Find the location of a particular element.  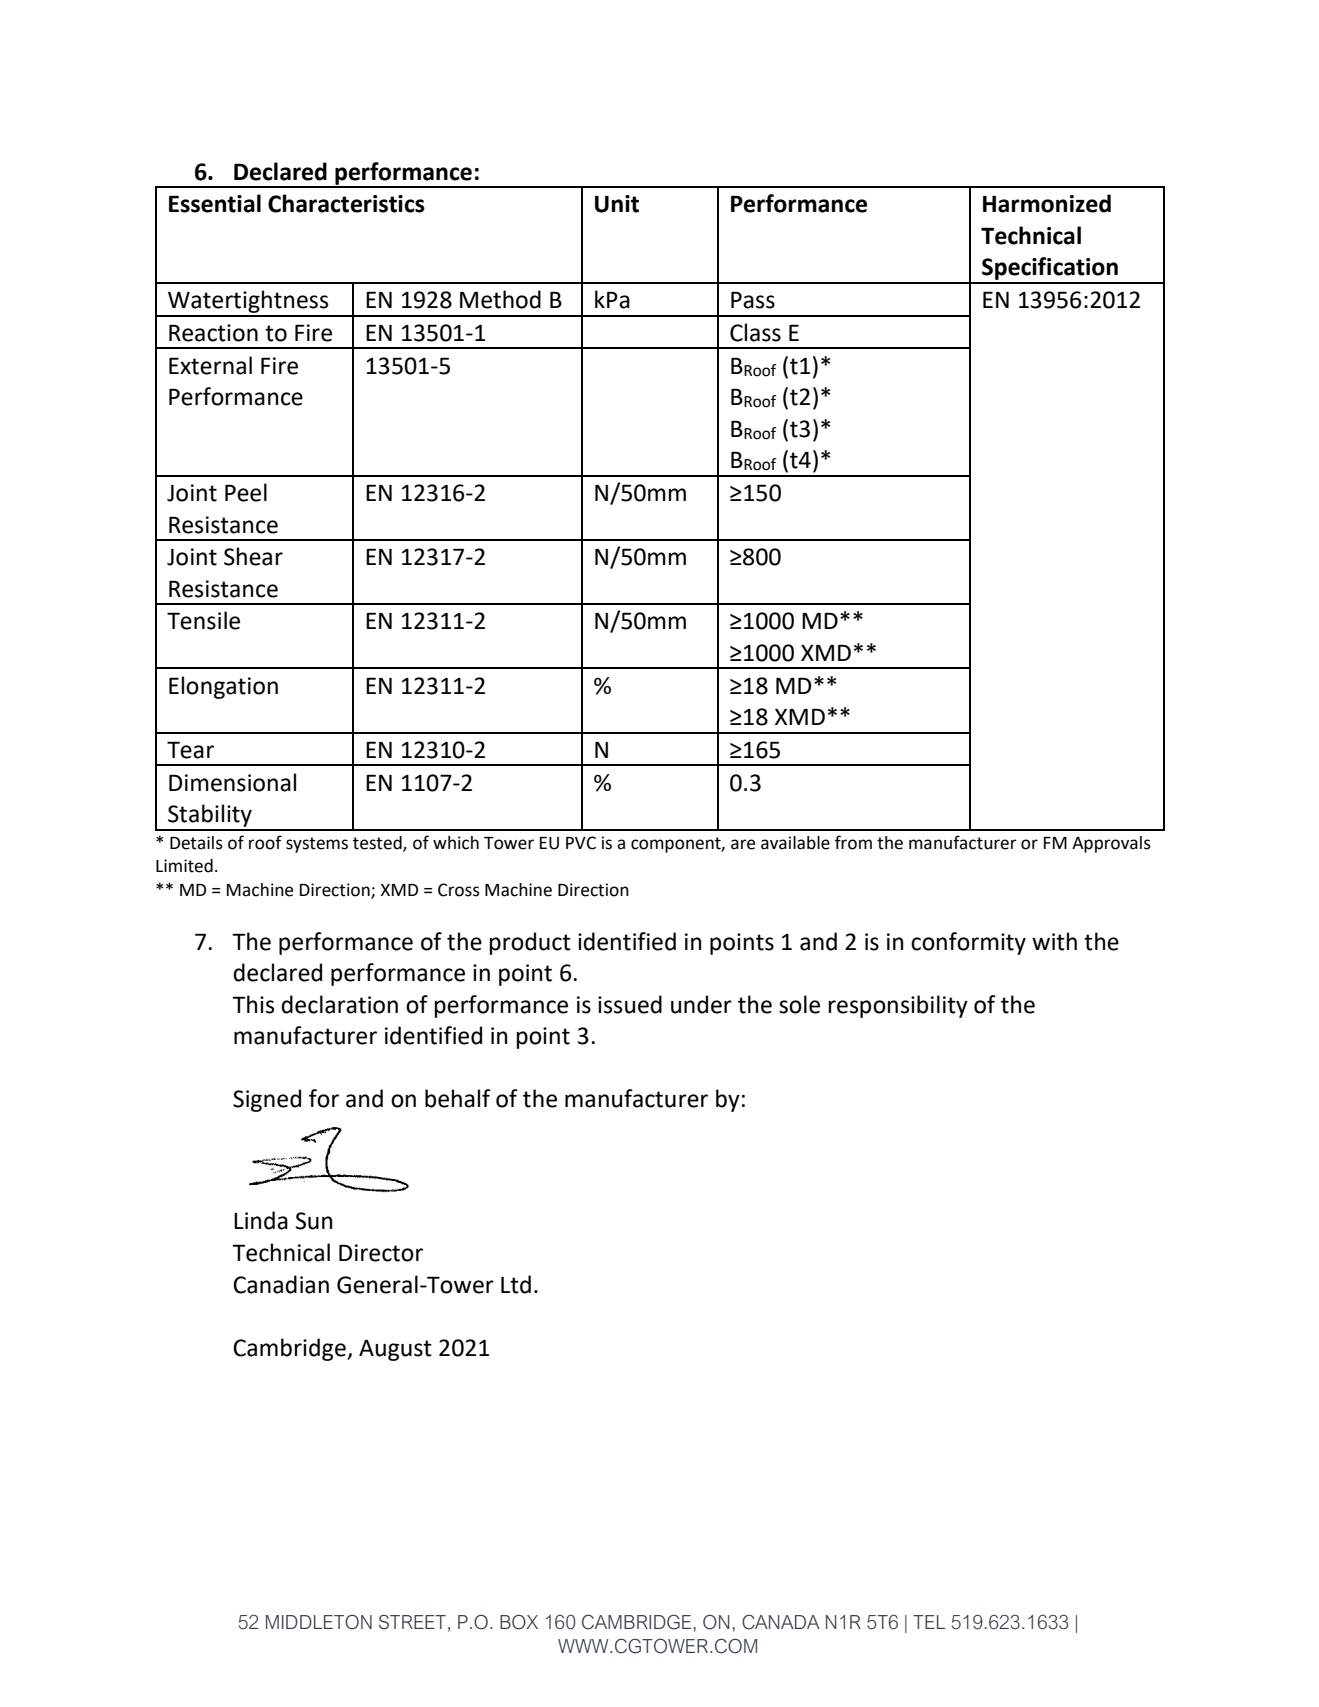

Characteristics is located at coordinates (346, 203).
